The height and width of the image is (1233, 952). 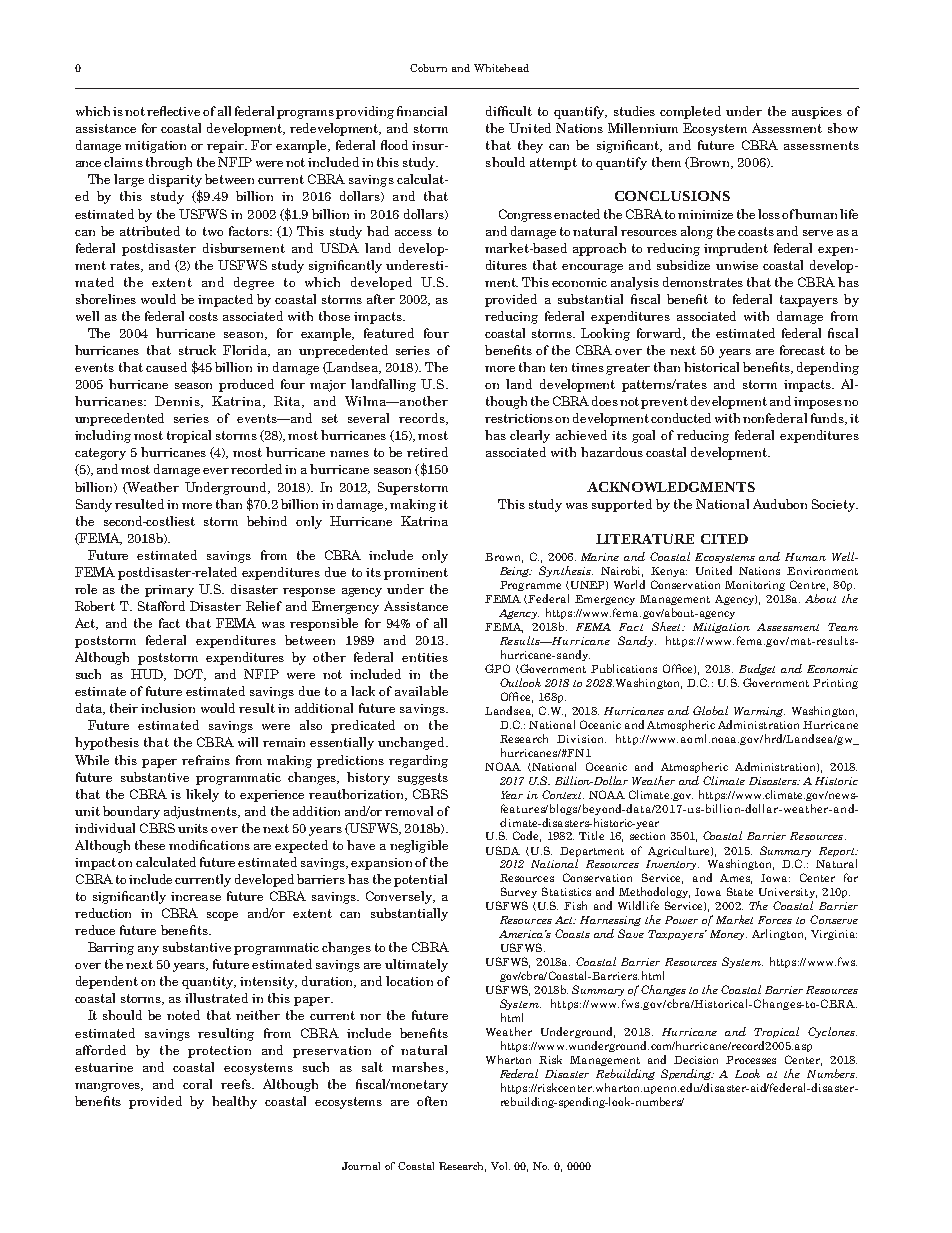 I want to click on reflective, so click(x=173, y=111).
